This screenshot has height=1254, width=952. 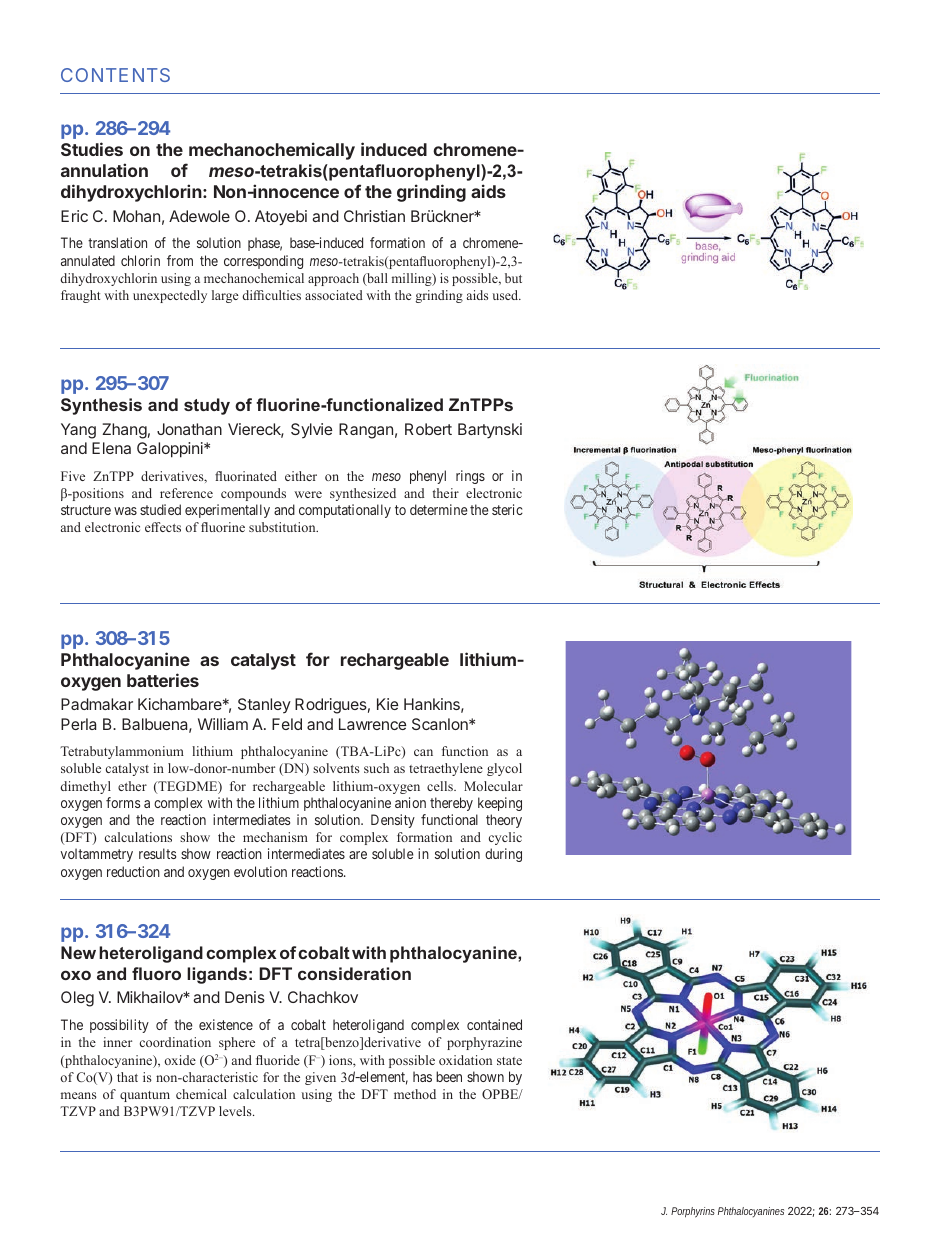 I want to click on rings, so click(x=470, y=477).
